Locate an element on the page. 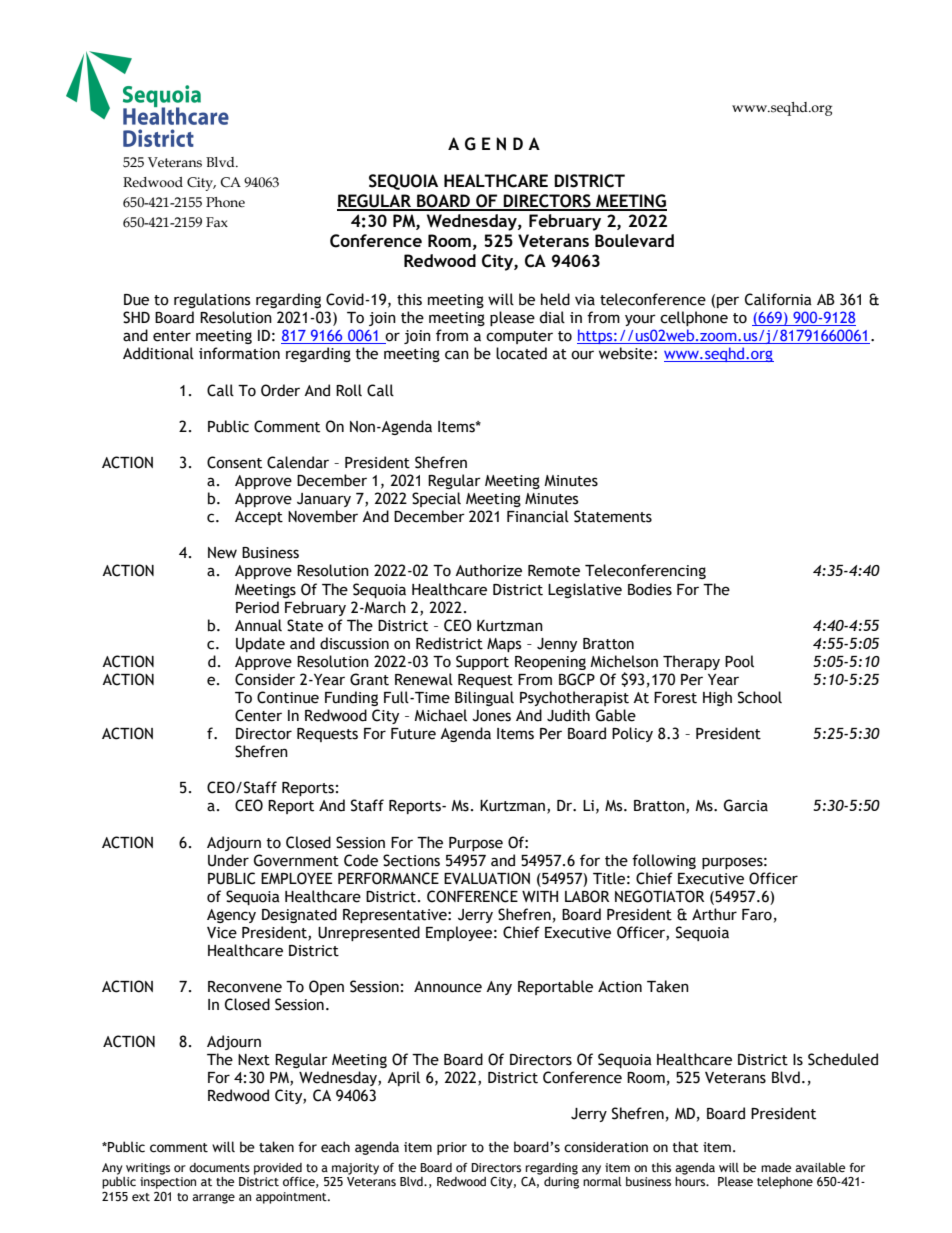 This page has width=952, height=1233. held is located at coordinates (555, 299).
